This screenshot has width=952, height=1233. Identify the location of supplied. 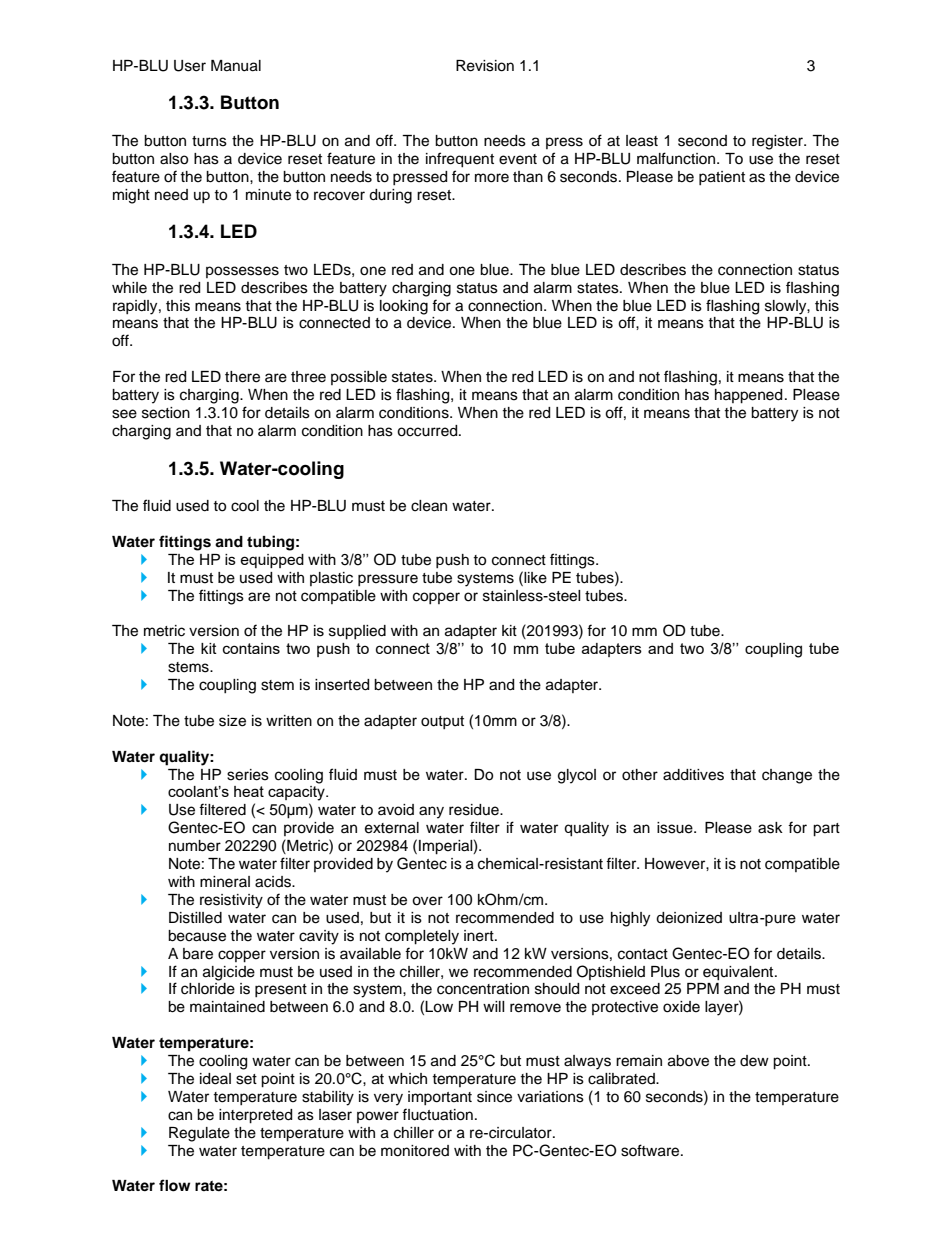
(357, 632).
